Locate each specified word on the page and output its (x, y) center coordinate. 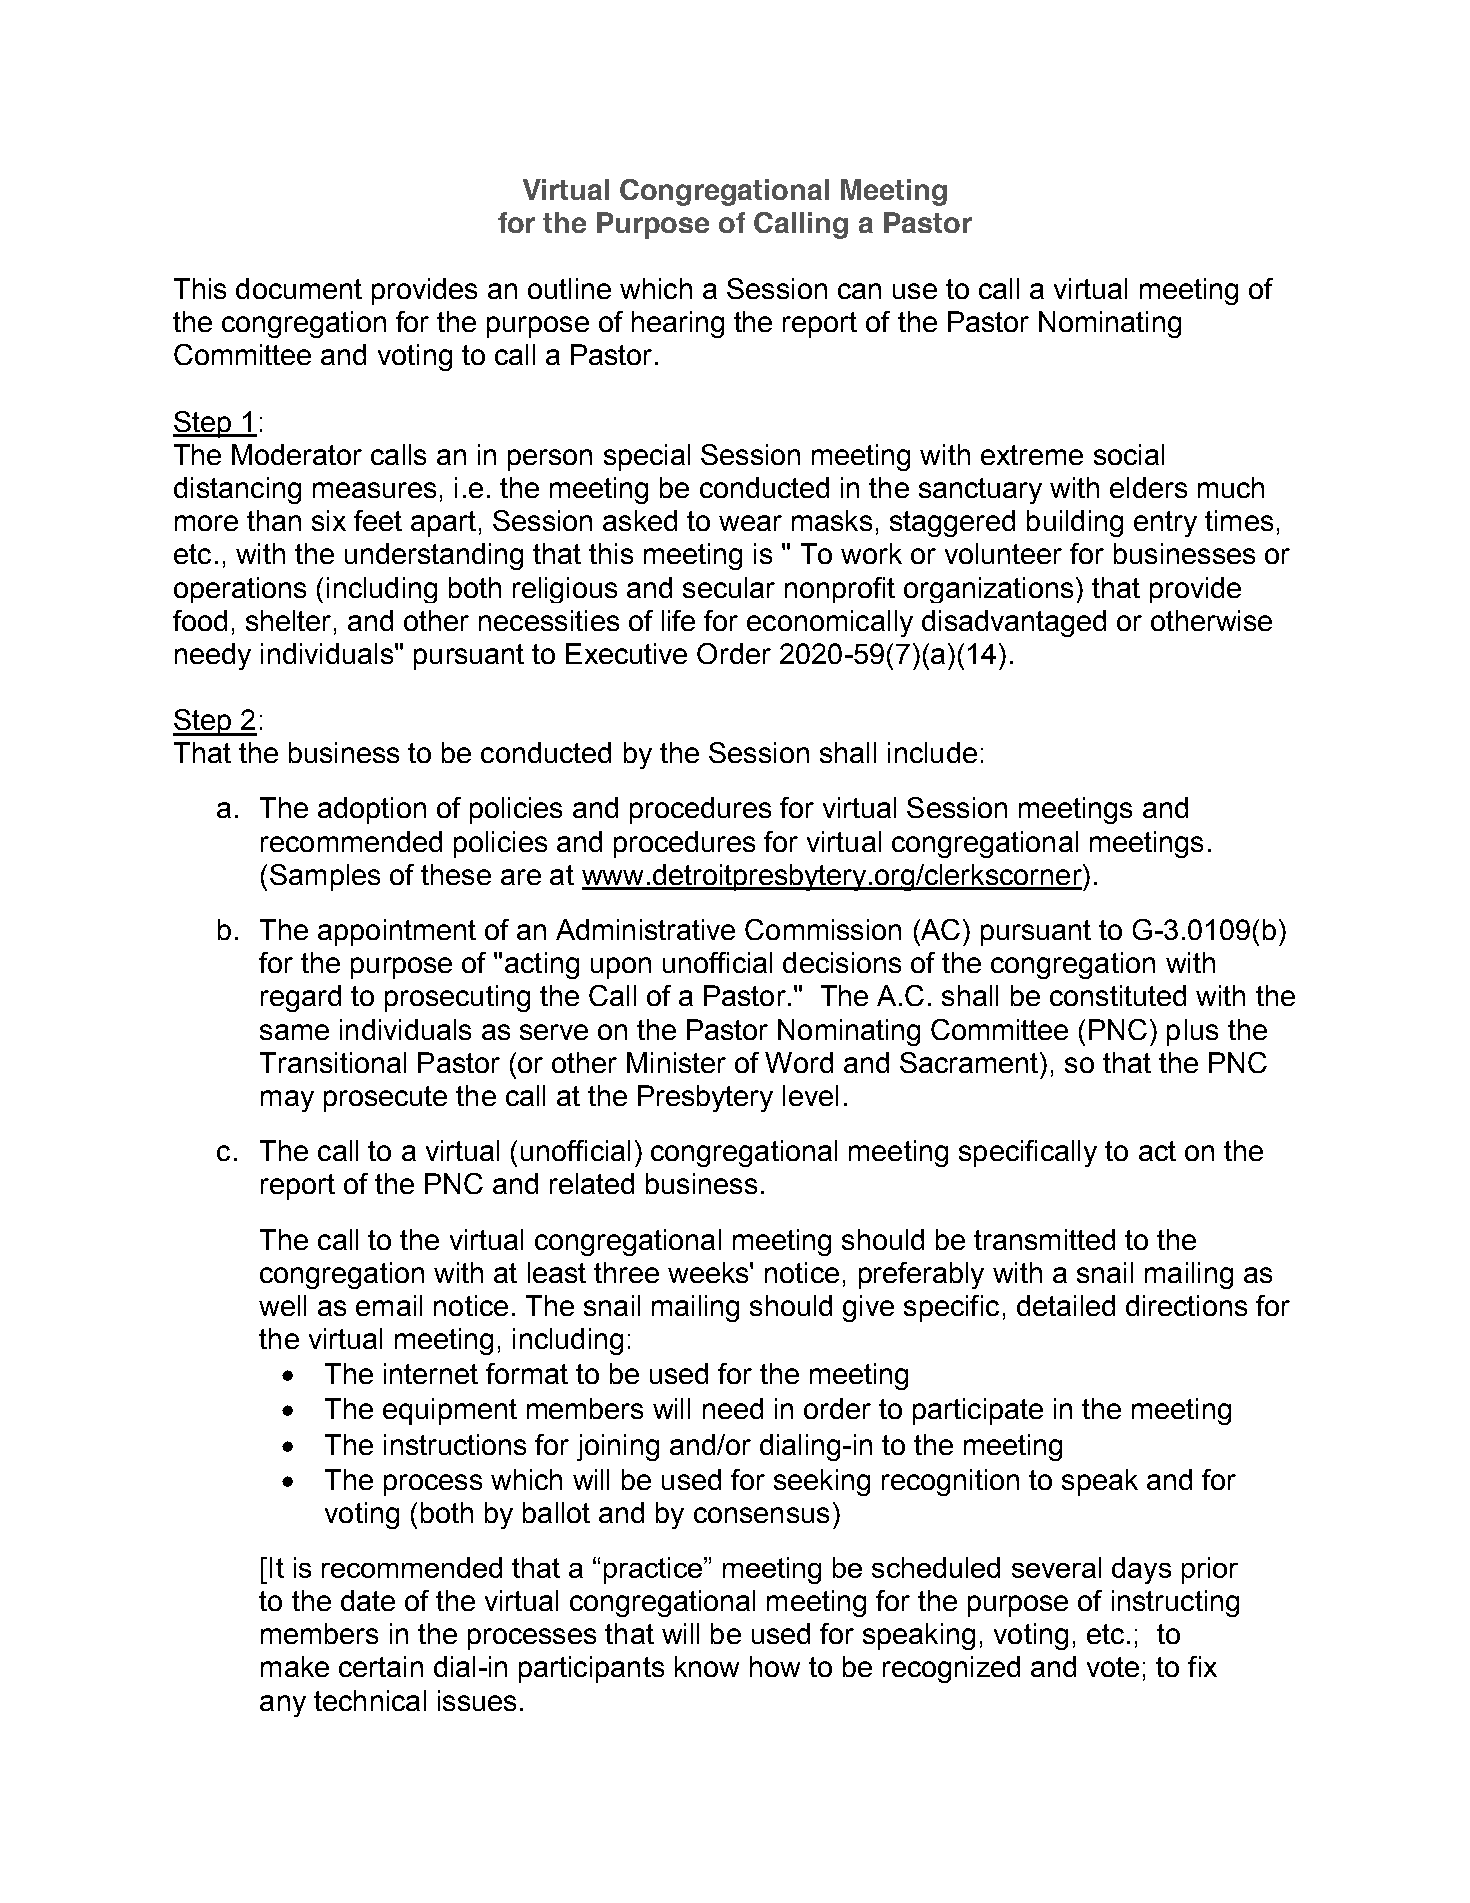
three (626, 1272)
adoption (372, 810)
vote (1113, 1667)
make (295, 1666)
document (299, 288)
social (1129, 454)
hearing (678, 324)
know (707, 1666)
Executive (626, 653)
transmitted (1044, 1239)
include (932, 752)
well (282, 1305)
